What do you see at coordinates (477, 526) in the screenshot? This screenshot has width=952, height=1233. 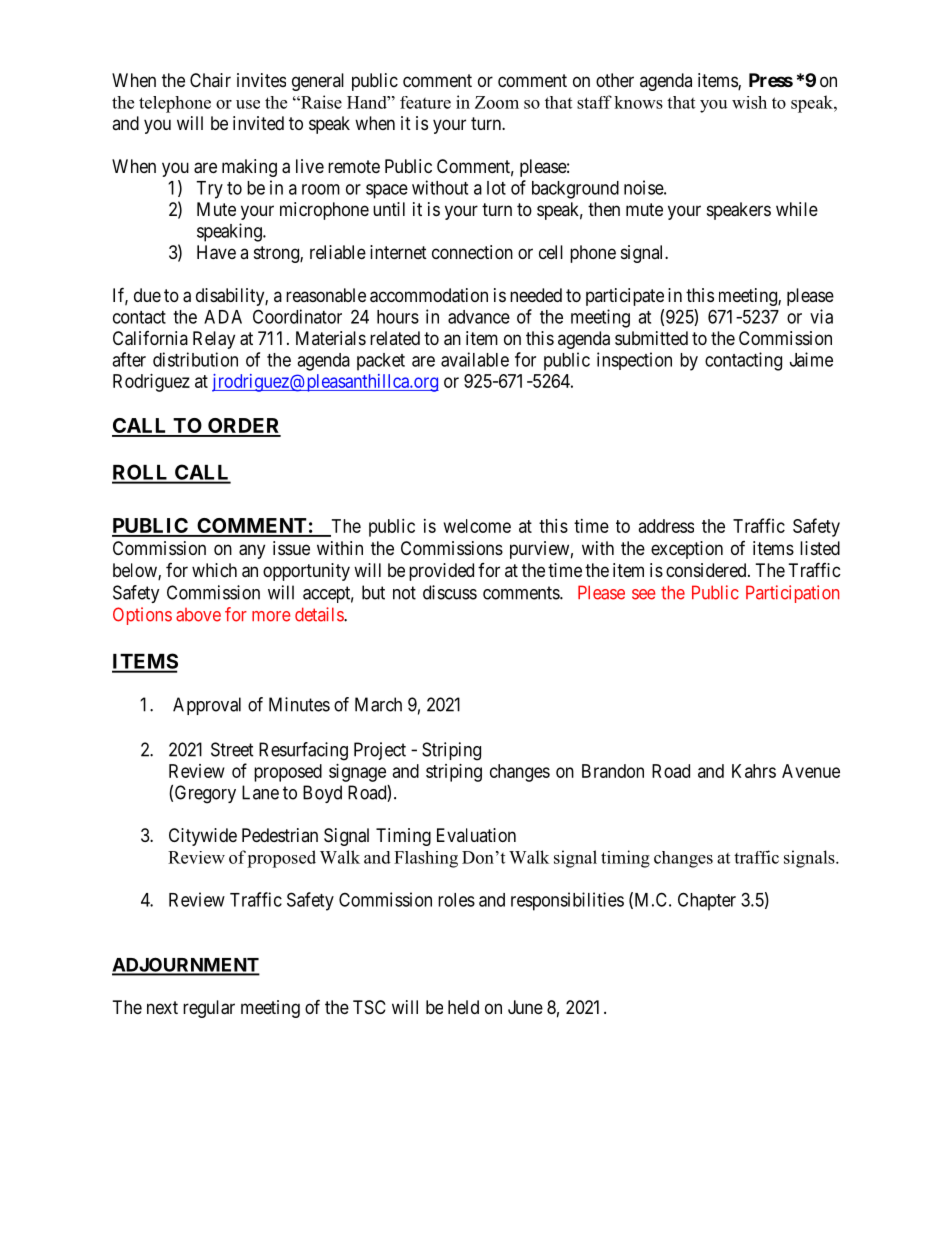 I see `welcome` at bounding box center [477, 526].
